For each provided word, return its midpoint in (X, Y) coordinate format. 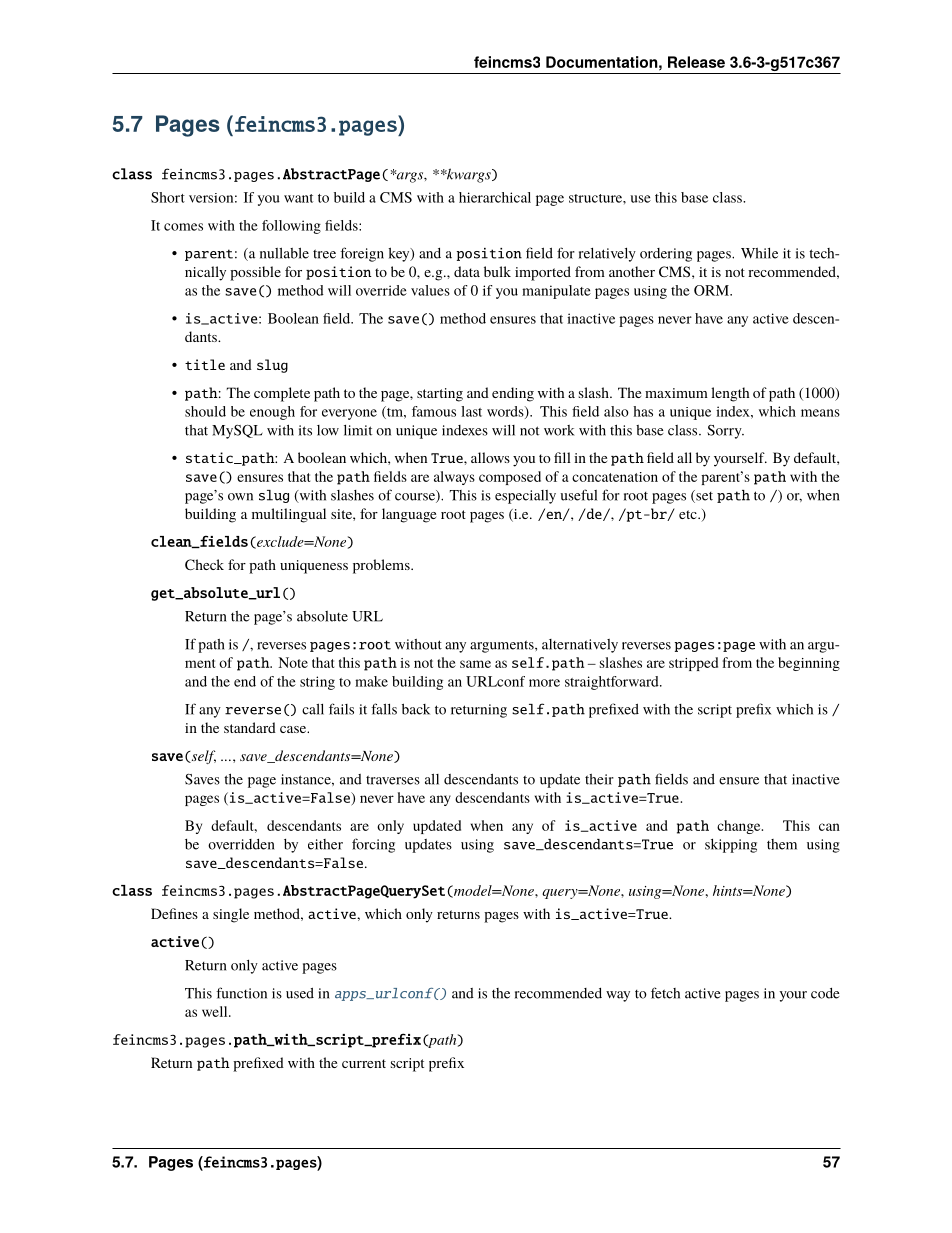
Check (204, 564)
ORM (712, 290)
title (205, 364)
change (740, 827)
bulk (497, 271)
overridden (241, 844)
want (298, 198)
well (216, 1011)
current (364, 1063)
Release (696, 62)
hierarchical (495, 197)
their (599, 779)
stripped (693, 664)
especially (525, 497)
